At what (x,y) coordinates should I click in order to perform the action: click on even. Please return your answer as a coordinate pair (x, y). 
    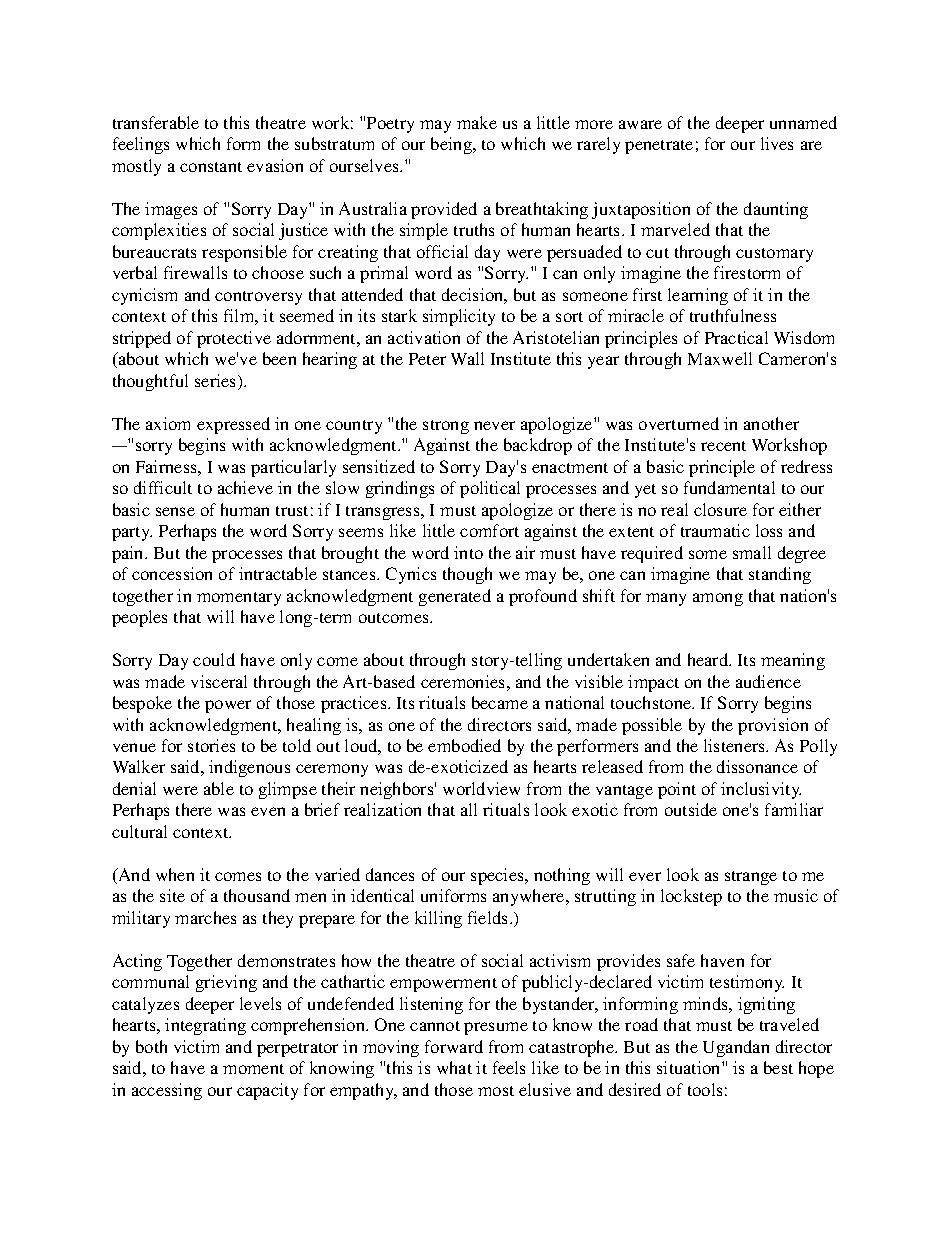
    Looking at the image, I should click on (268, 811).
